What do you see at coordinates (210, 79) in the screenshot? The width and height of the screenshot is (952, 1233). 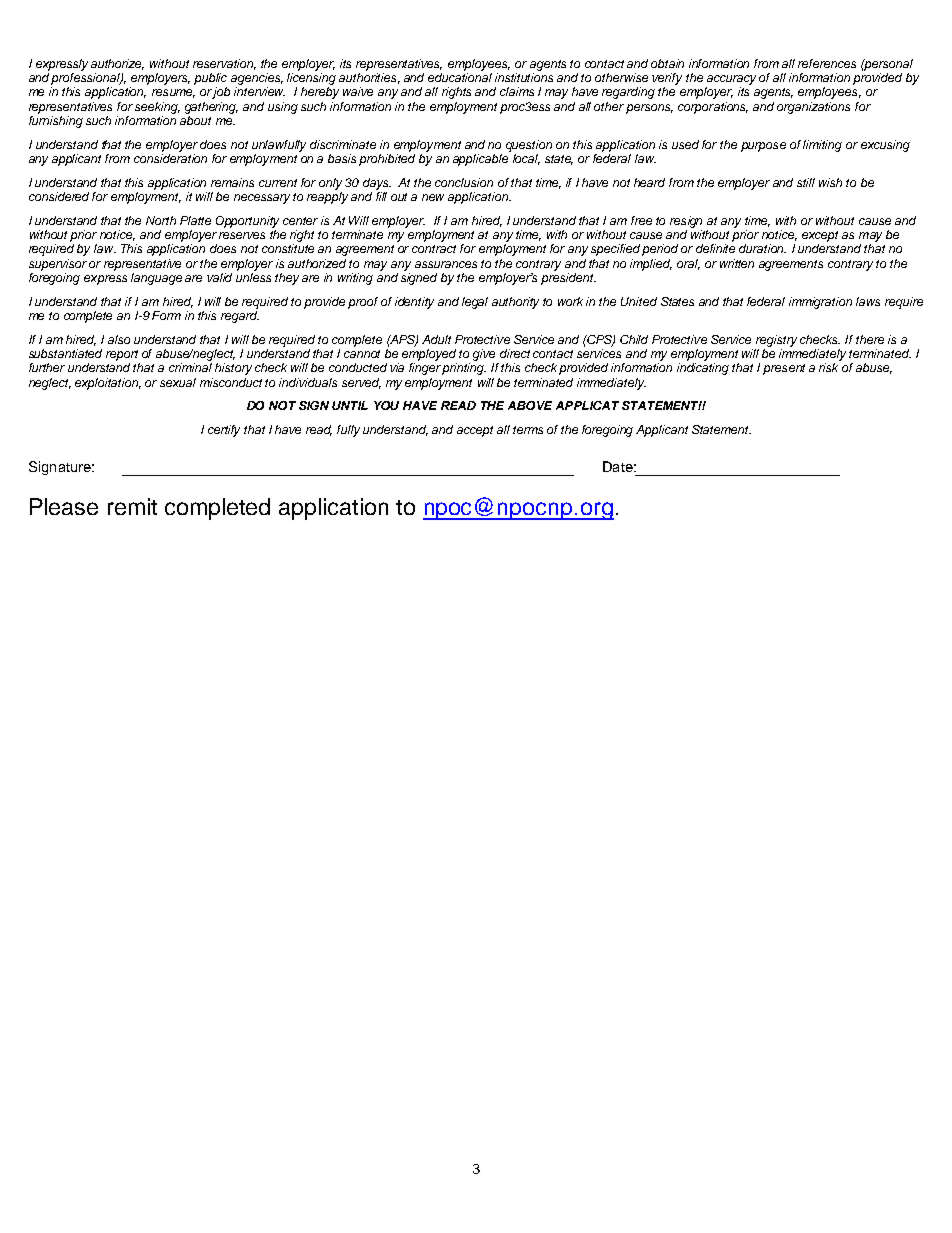 I see `public` at bounding box center [210, 79].
